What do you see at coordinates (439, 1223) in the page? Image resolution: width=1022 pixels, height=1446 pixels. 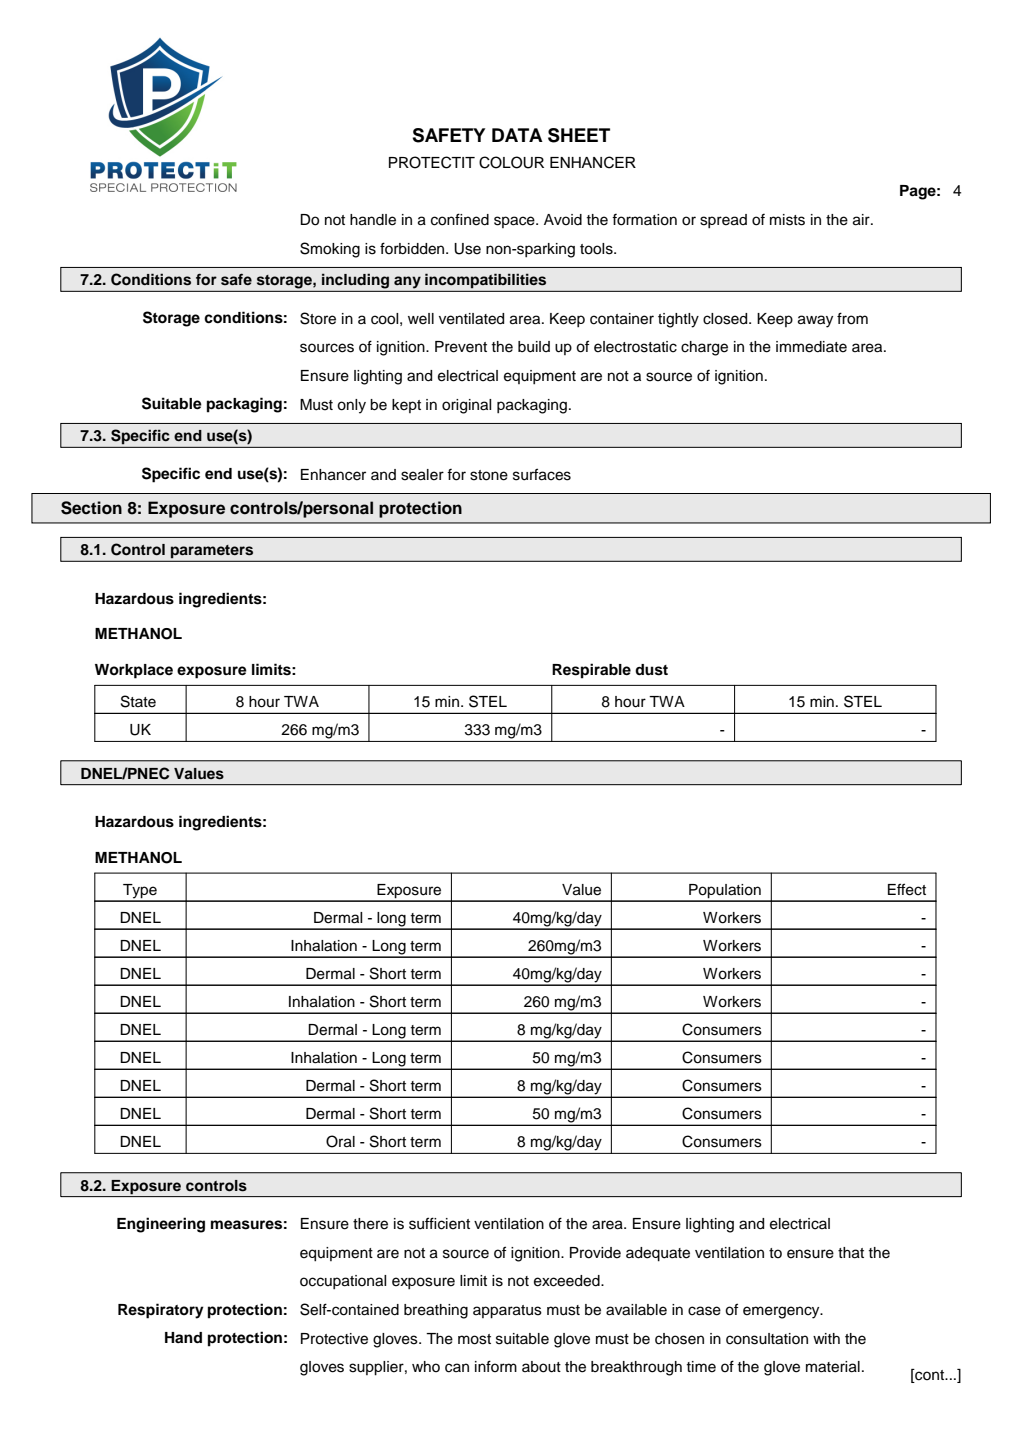 I see `sufficient` at bounding box center [439, 1223].
